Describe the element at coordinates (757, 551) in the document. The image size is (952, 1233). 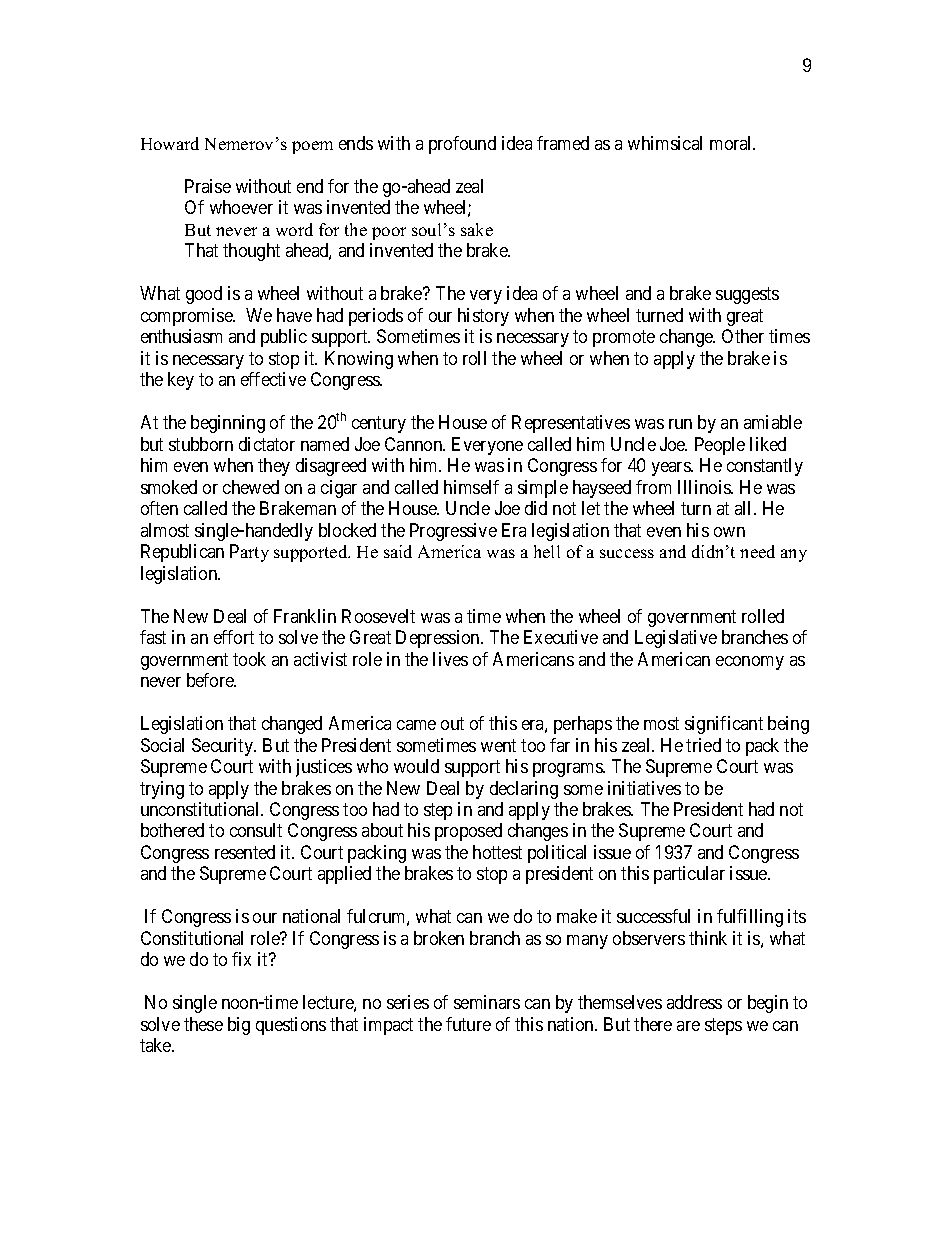
I see `need` at that location.
